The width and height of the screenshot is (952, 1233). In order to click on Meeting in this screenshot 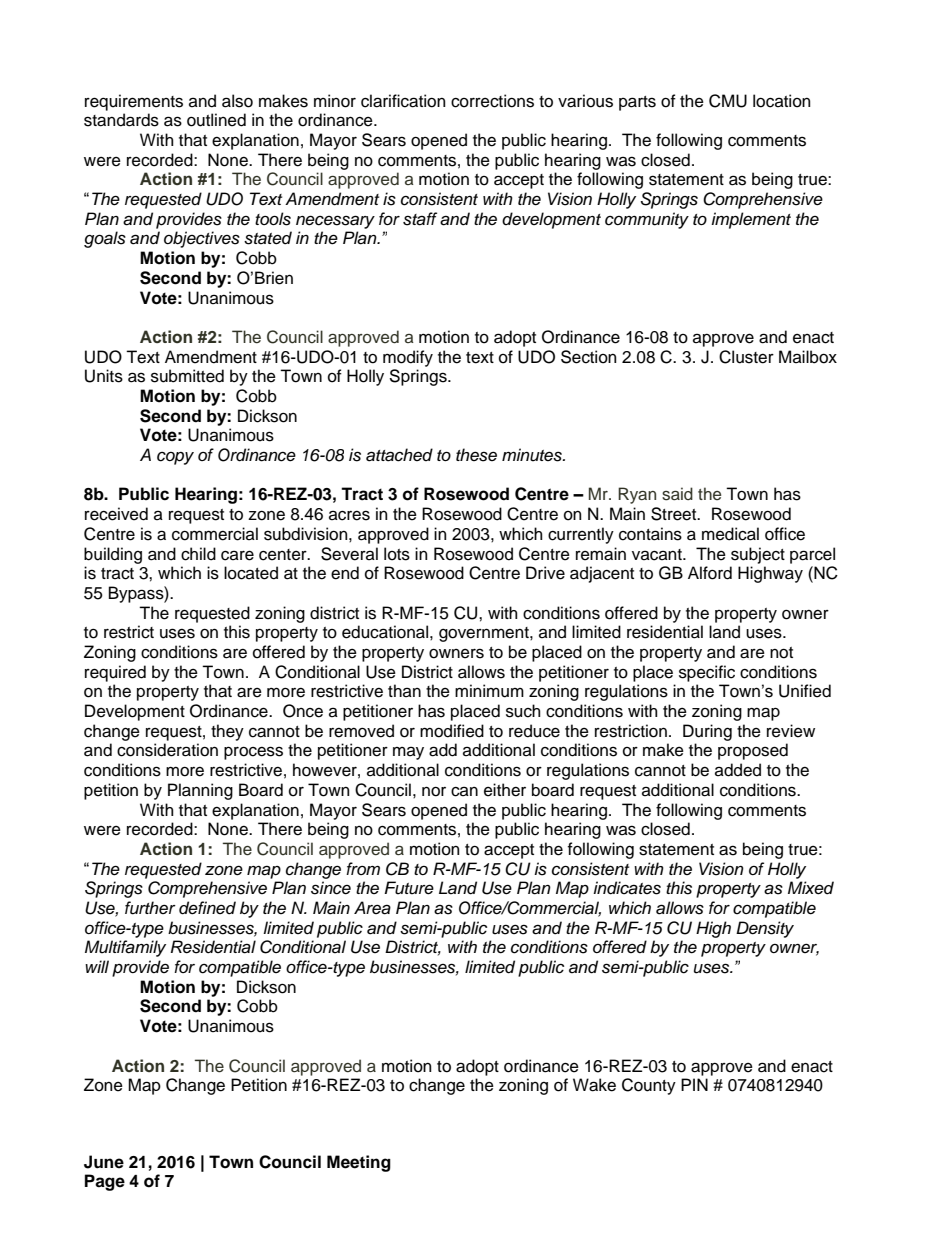, I will do `click(359, 1163)`.
